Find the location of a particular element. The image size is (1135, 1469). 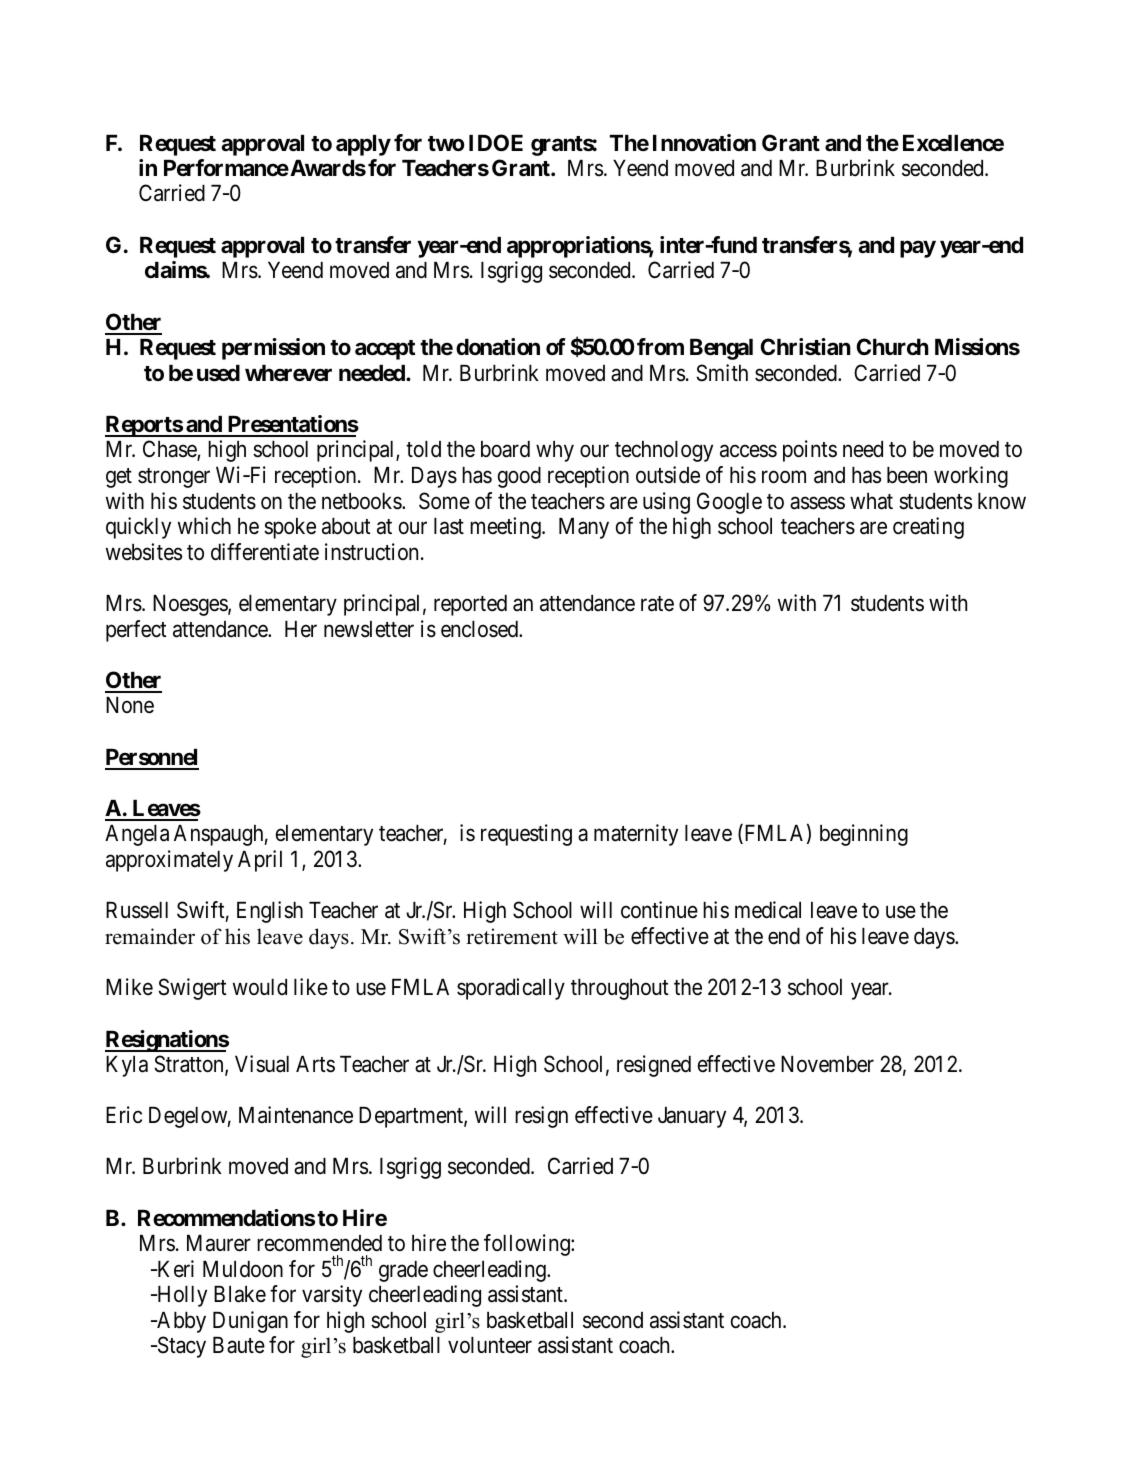

maternity is located at coordinates (636, 835).
